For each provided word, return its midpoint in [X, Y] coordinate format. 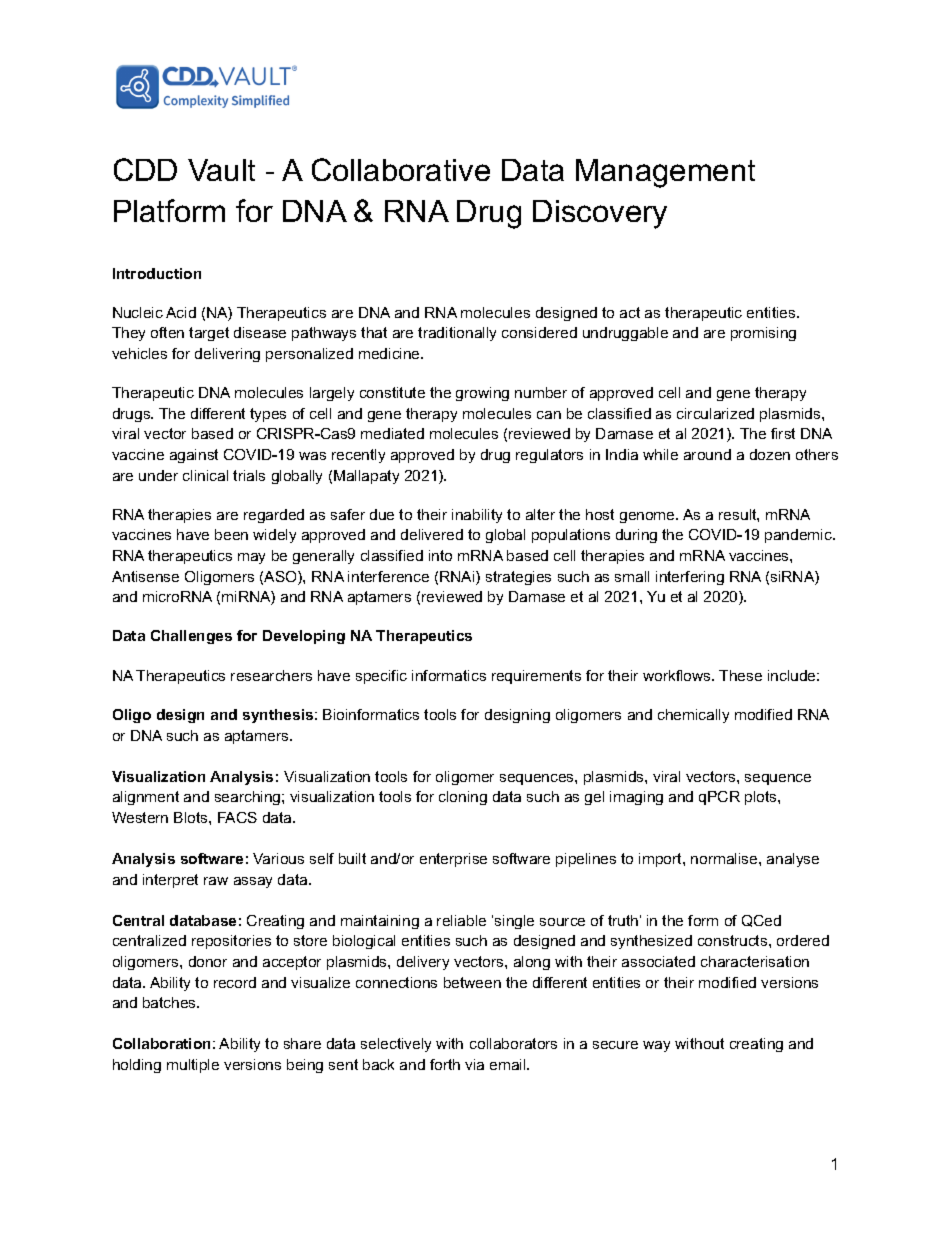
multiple [193, 1066]
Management [665, 173]
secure [615, 1045]
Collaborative [401, 169]
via [474, 1064]
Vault [221, 170]
